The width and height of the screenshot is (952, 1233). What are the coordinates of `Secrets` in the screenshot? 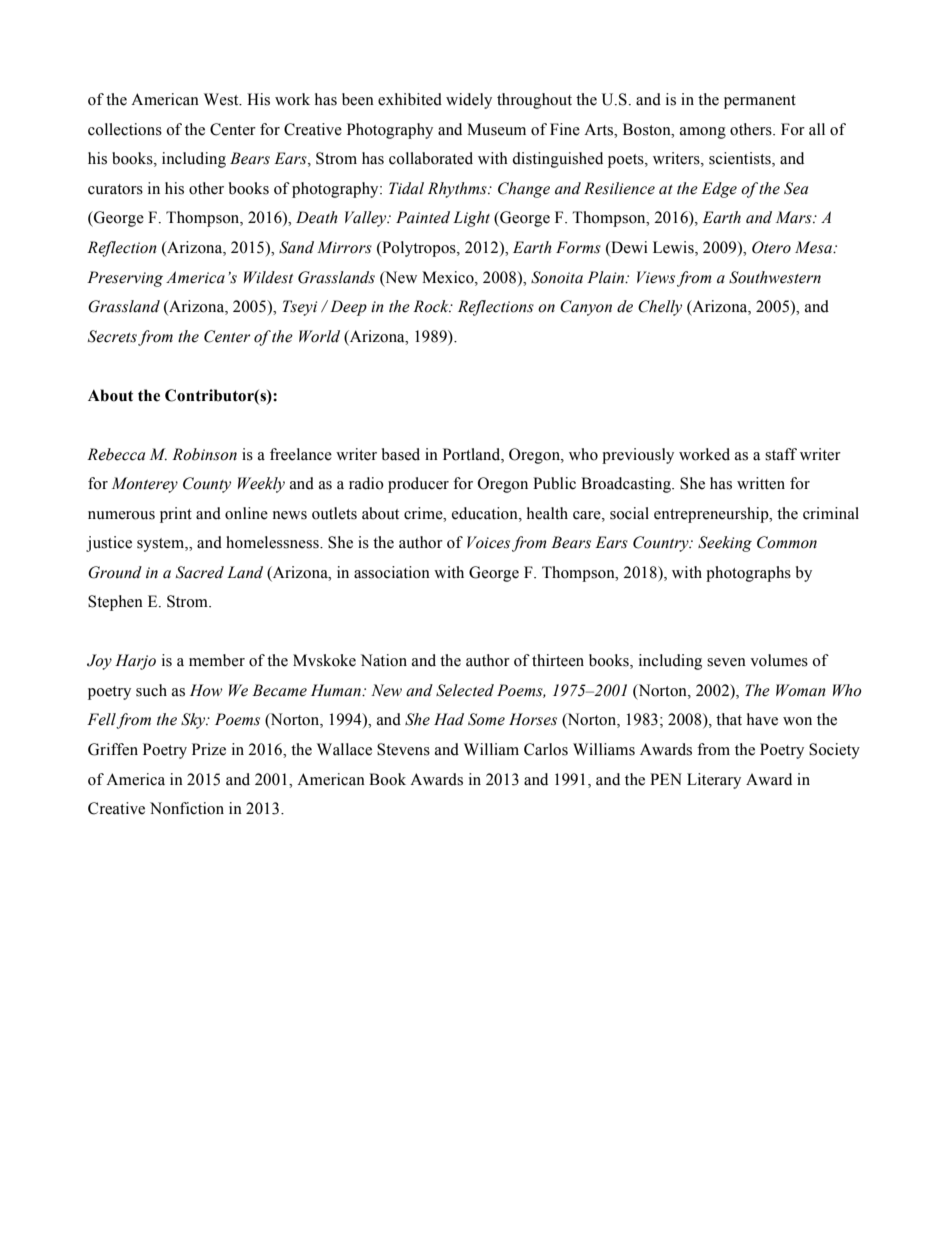 It's located at (112, 336).
